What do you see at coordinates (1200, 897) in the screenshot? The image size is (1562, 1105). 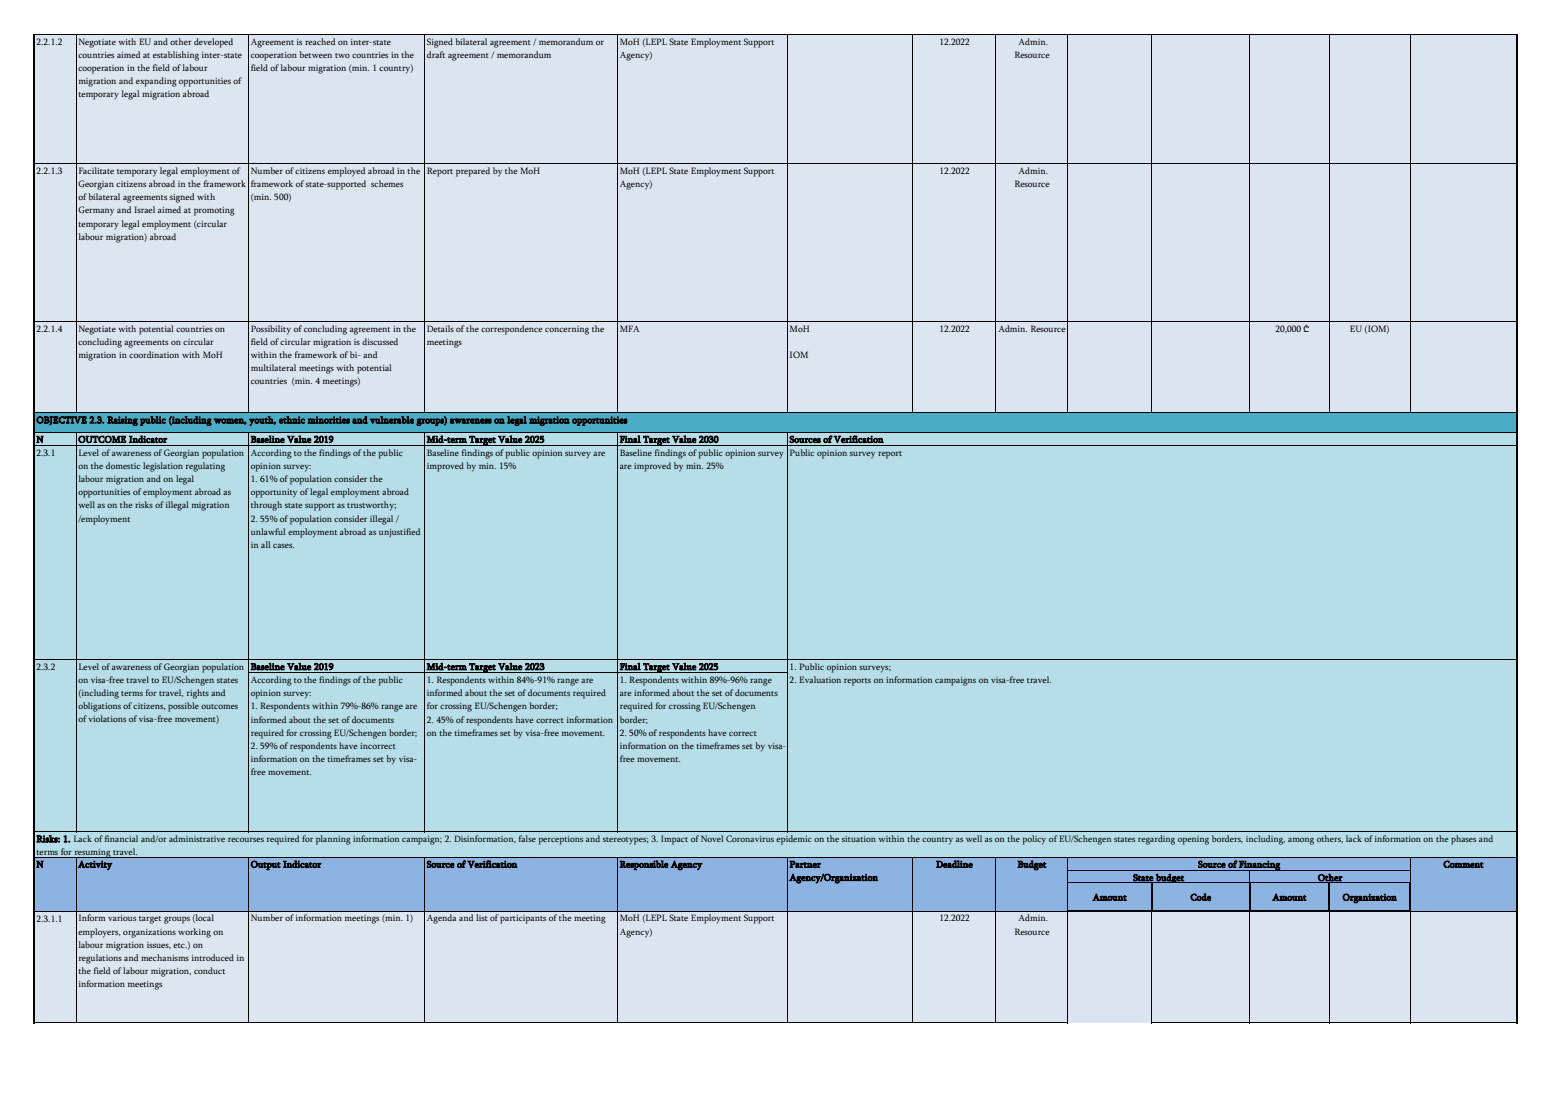 I see `Code` at bounding box center [1200, 897].
